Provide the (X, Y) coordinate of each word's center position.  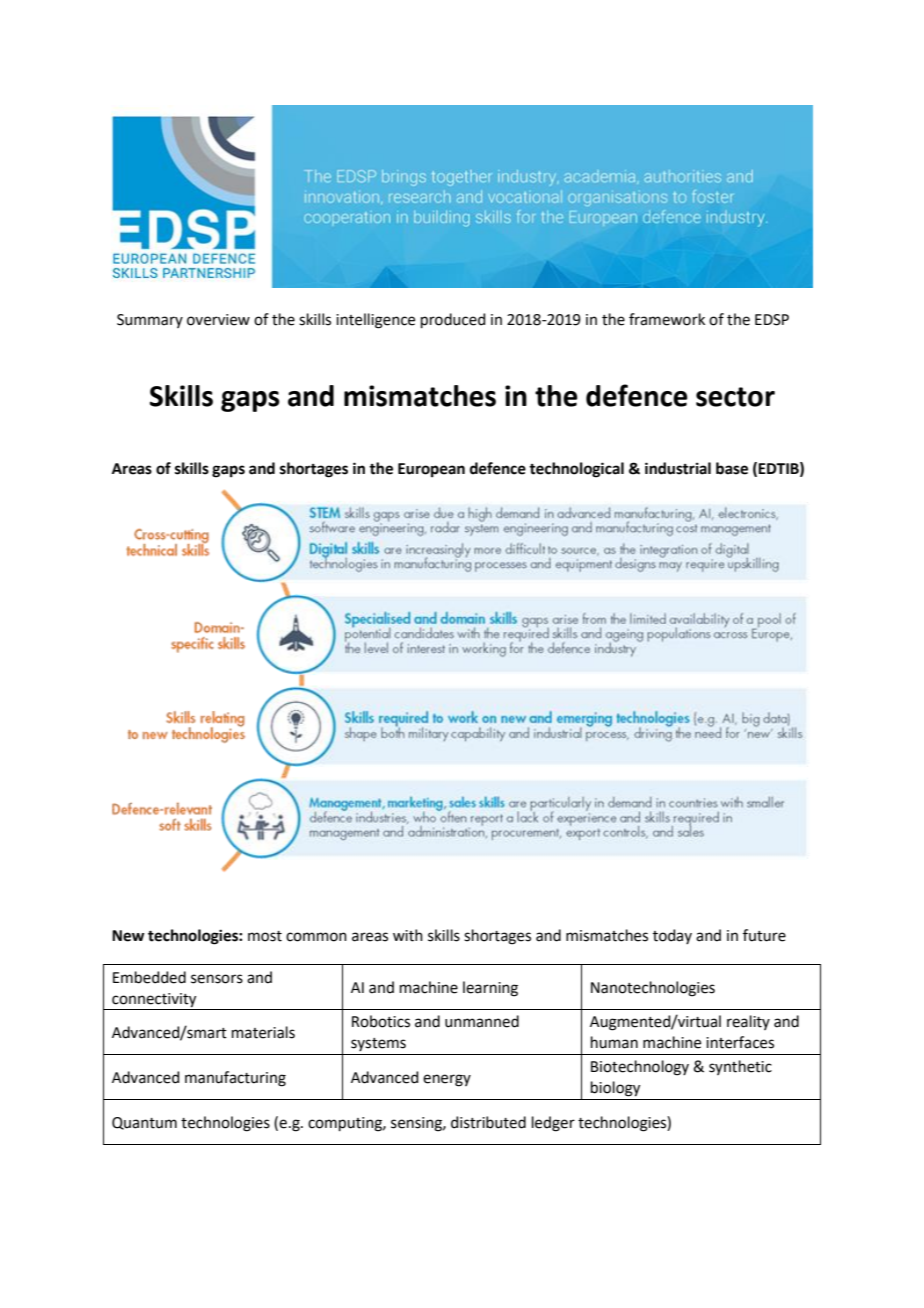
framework (667, 319)
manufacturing (235, 1079)
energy (447, 1080)
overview (218, 320)
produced (453, 320)
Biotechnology (640, 1068)
